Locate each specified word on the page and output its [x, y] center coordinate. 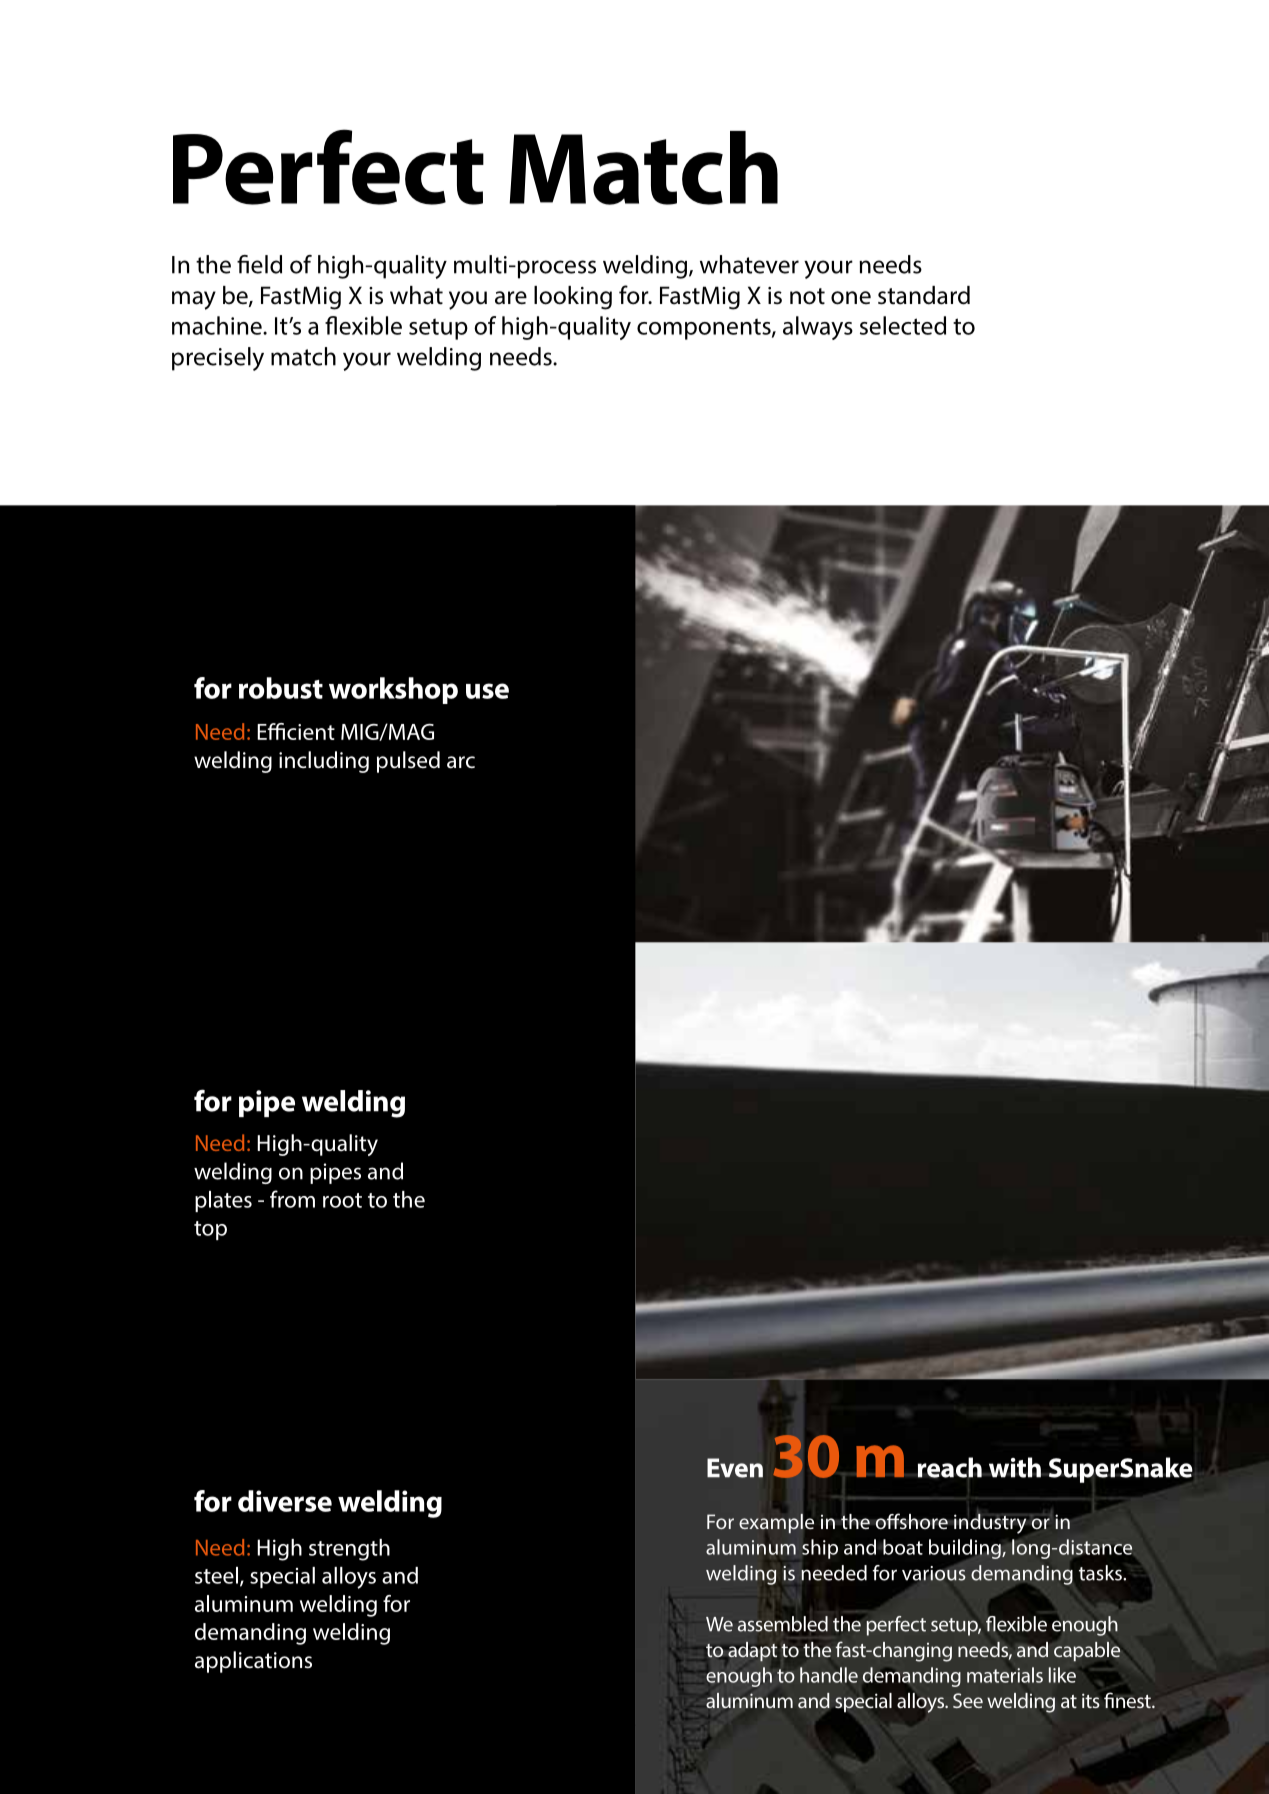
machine [218, 325]
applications [253, 1662]
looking [573, 298]
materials [1005, 1675]
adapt [752, 1652]
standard [924, 295]
